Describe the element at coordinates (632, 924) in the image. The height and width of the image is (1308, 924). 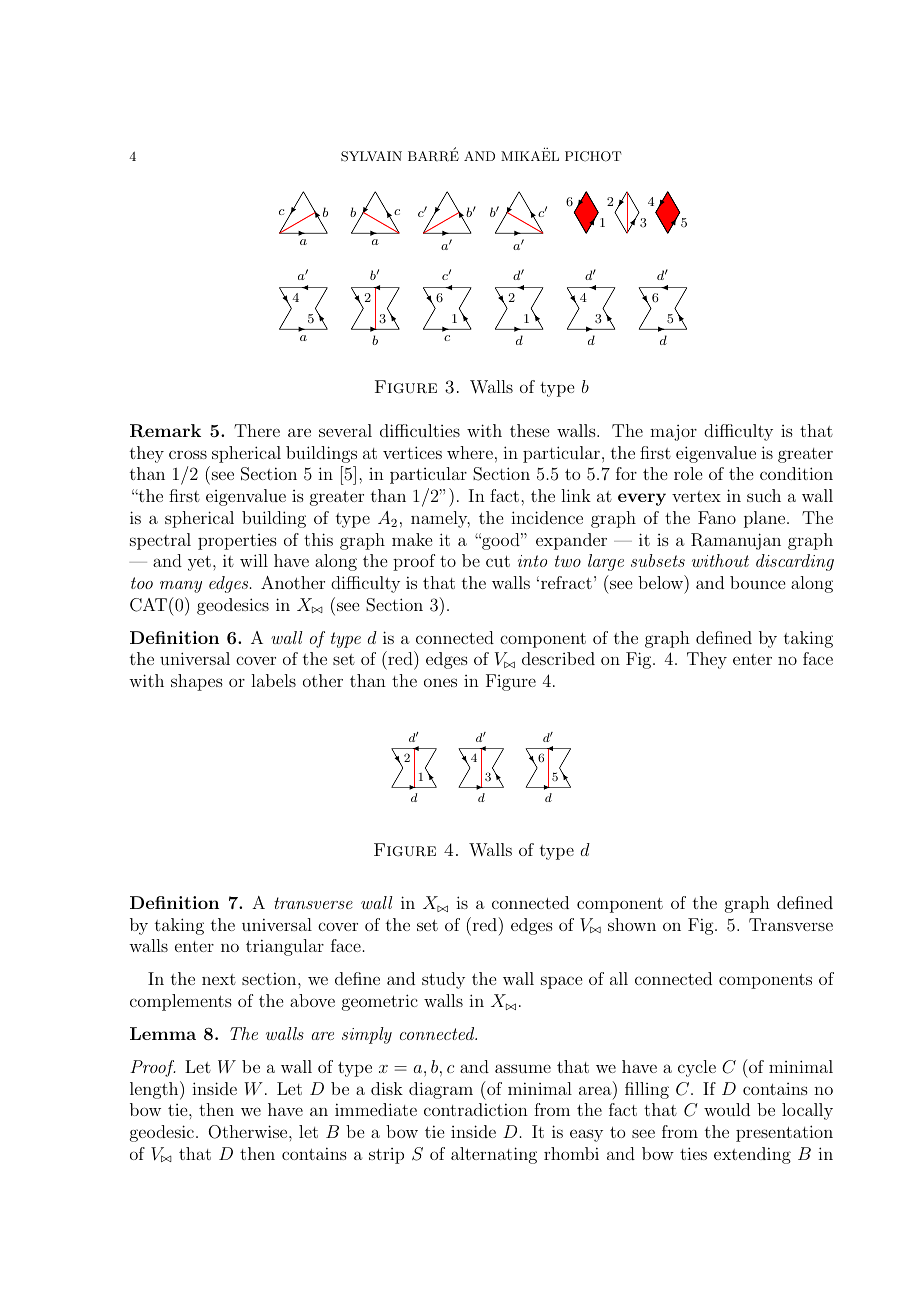
I see `shown` at that location.
